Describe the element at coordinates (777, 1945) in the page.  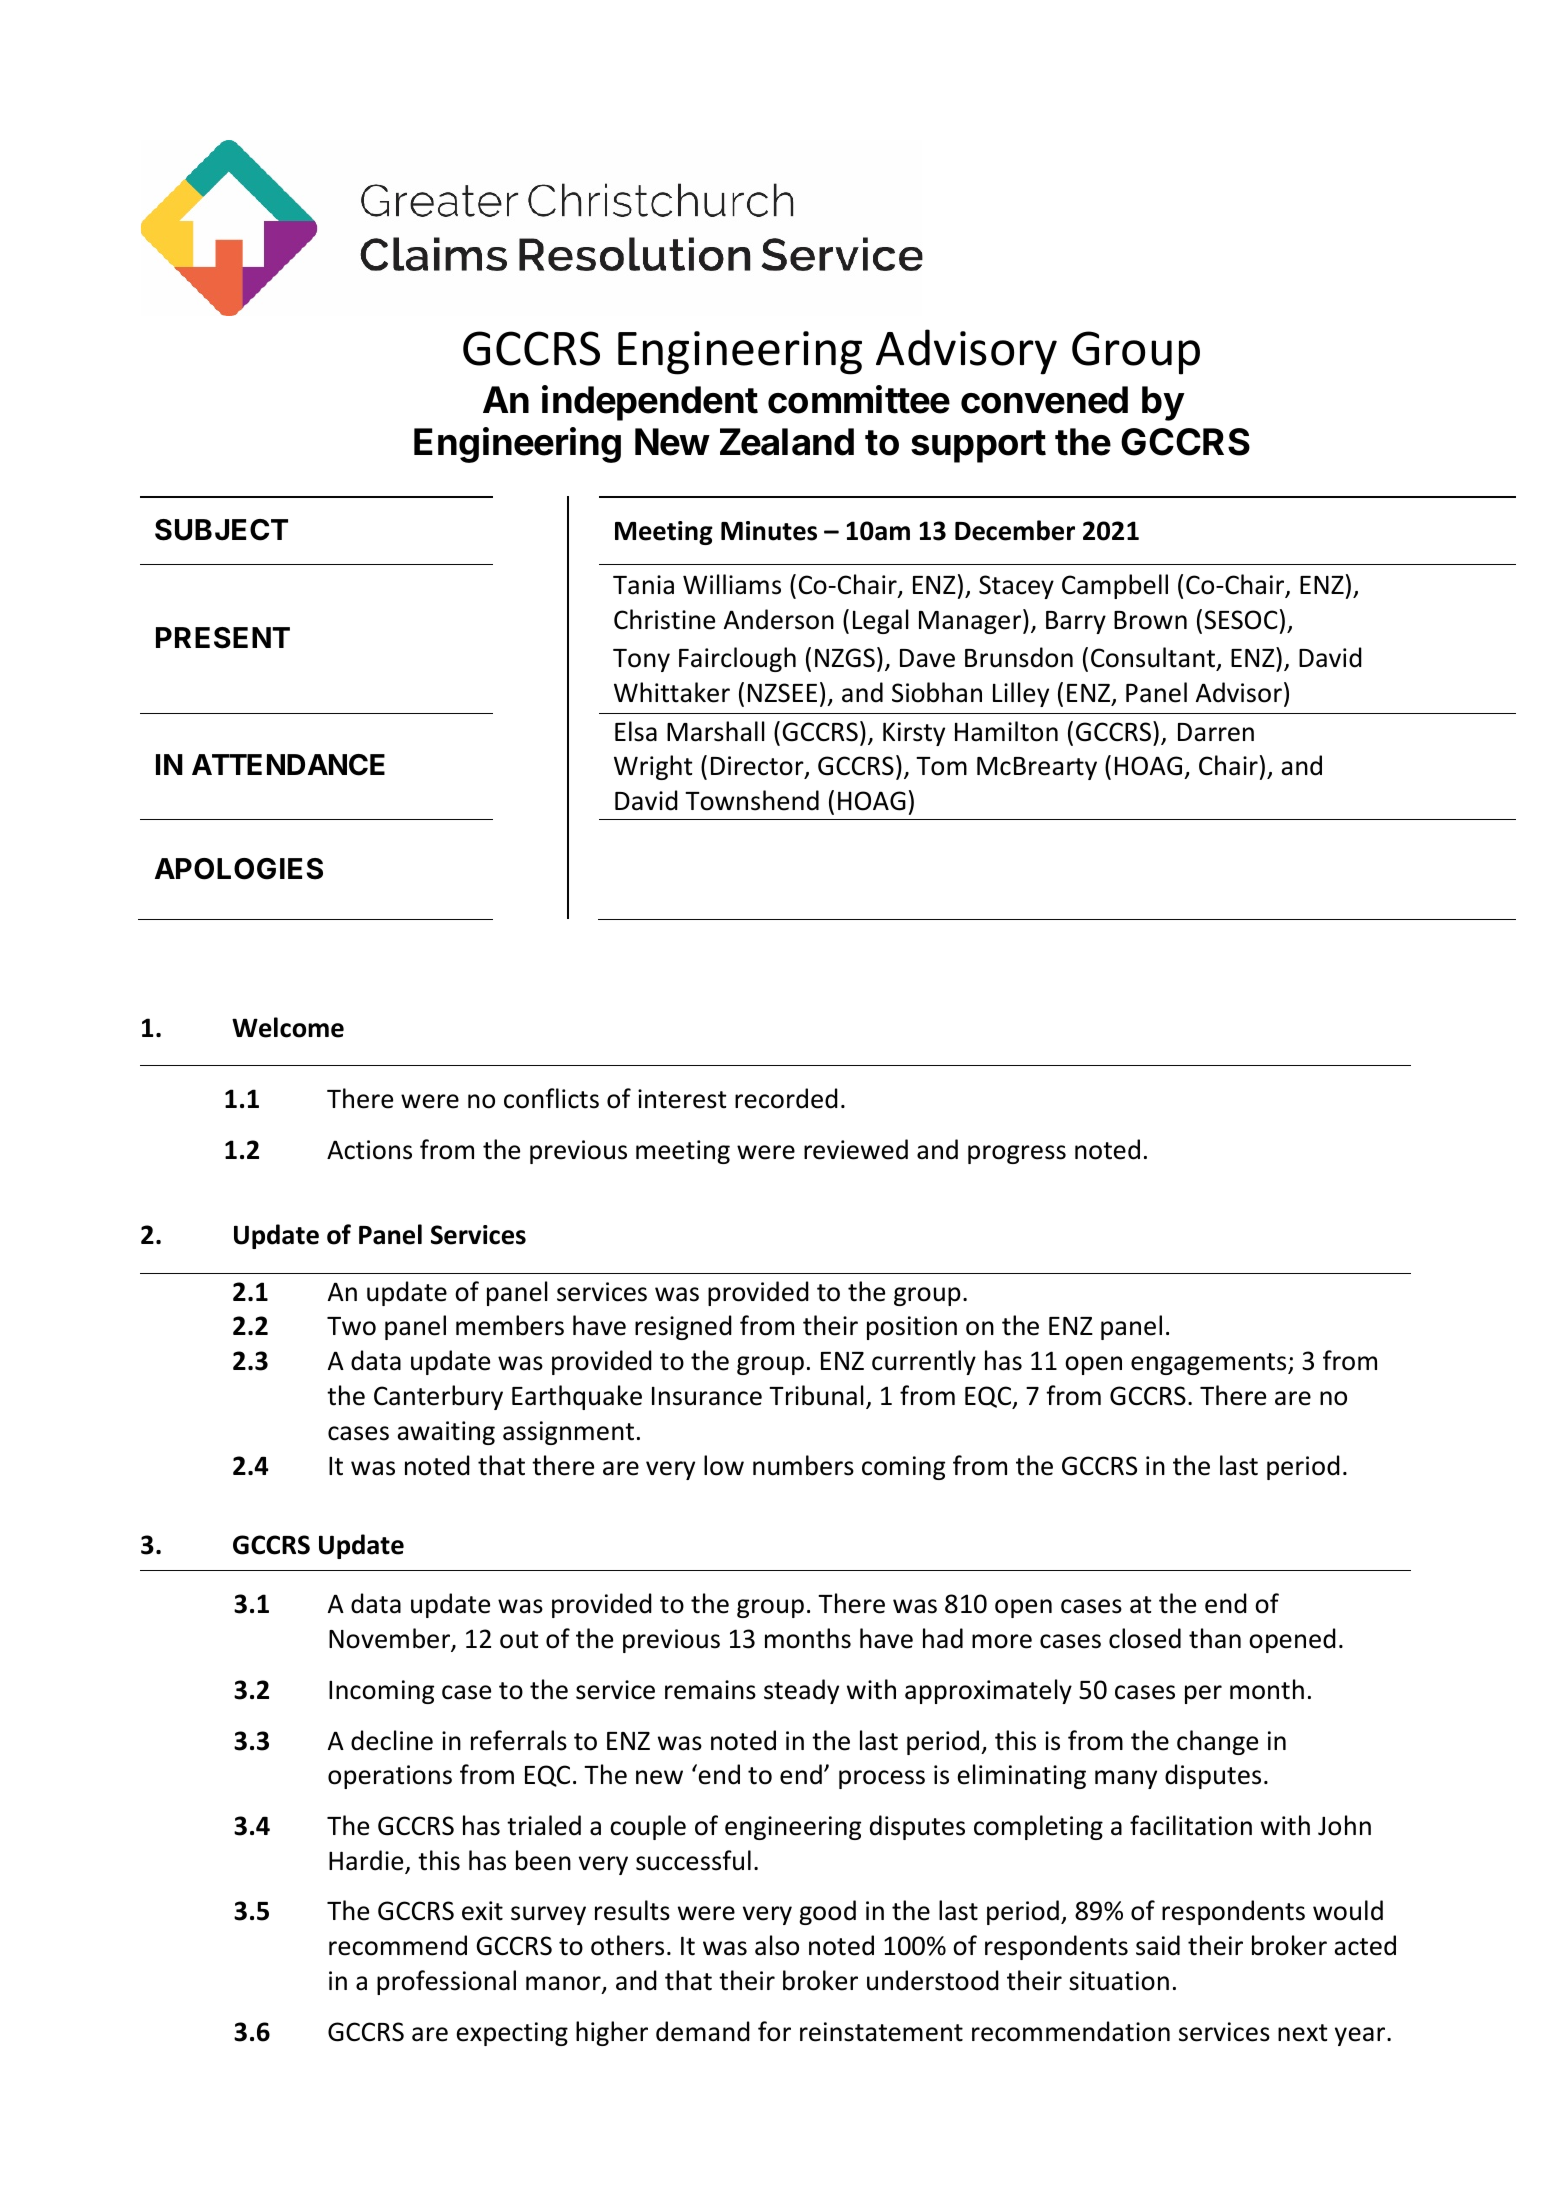
I see `also` at that location.
